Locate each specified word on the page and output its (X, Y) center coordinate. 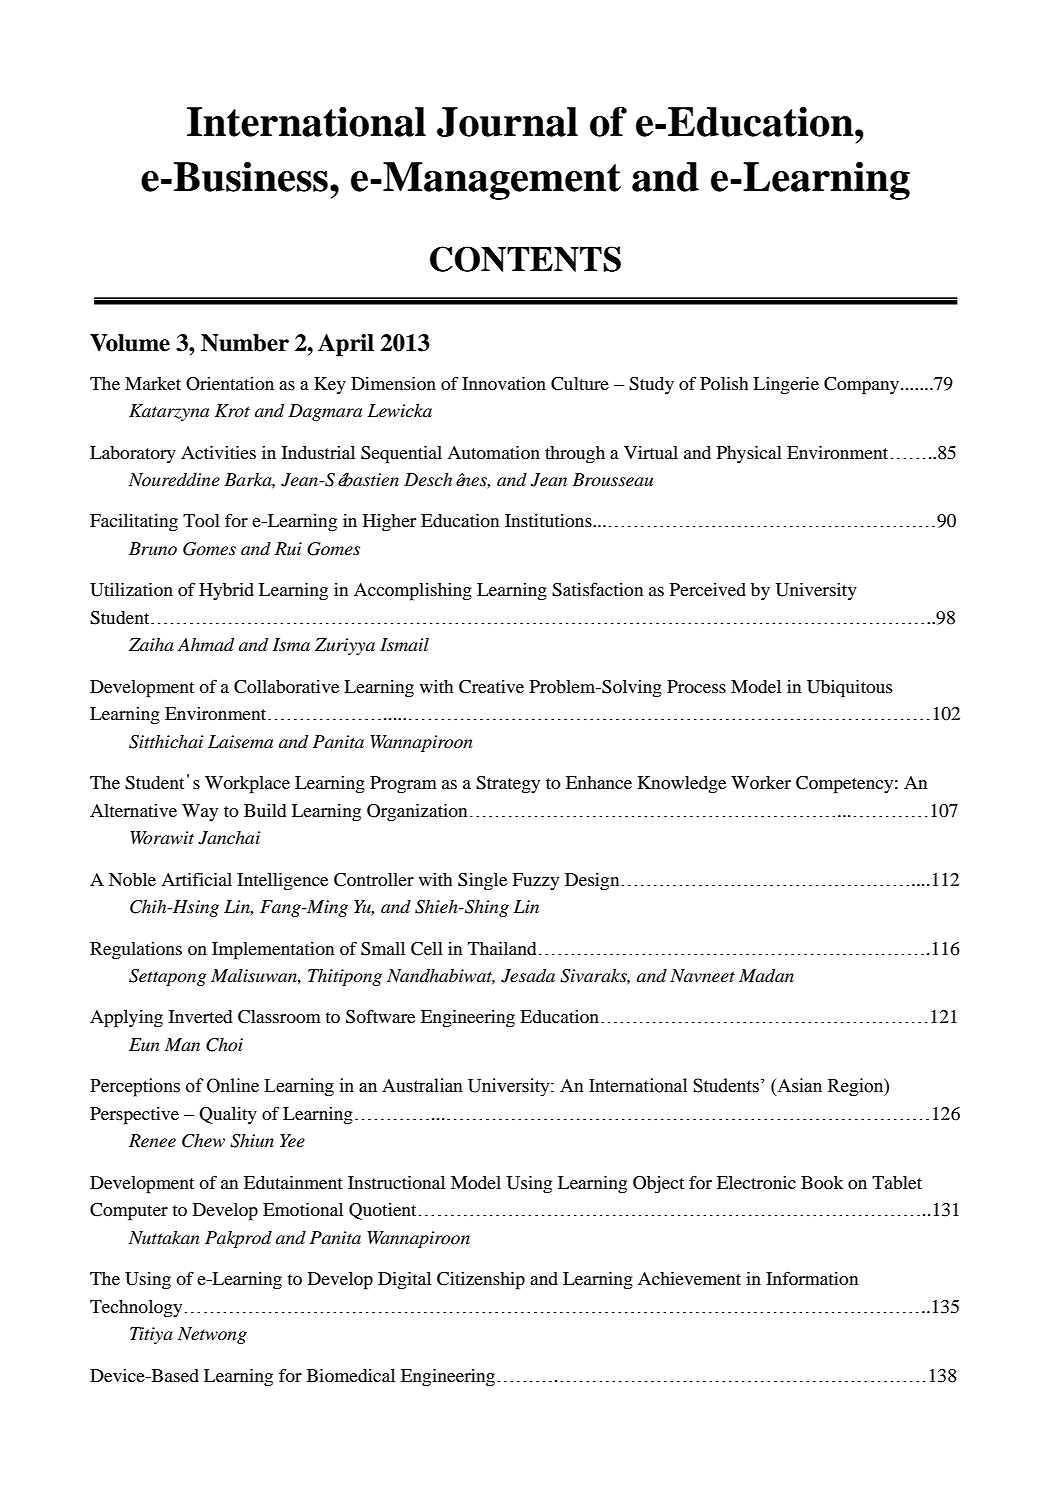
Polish (724, 383)
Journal (507, 122)
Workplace (247, 785)
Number (245, 343)
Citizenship (481, 1281)
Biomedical (351, 1375)
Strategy (508, 785)
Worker (761, 782)
